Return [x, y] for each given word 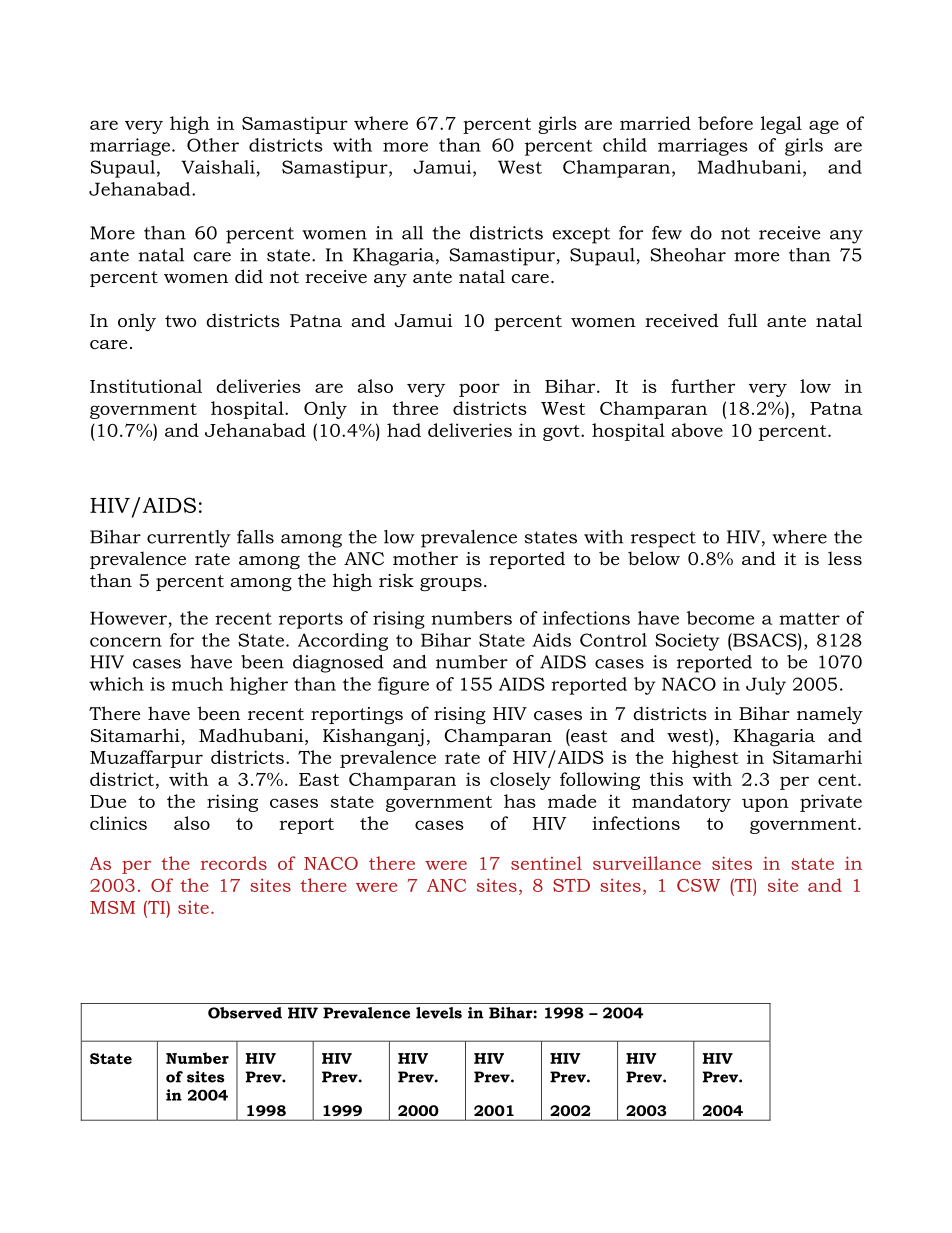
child [625, 145]
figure [403, 686]
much [197, 684]
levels [439, 1013]
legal [781, 125]
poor [479, 390]
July [766, 686]
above [697, 430]
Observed [245, 1013]
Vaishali [218, 167]
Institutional [146, 386]
